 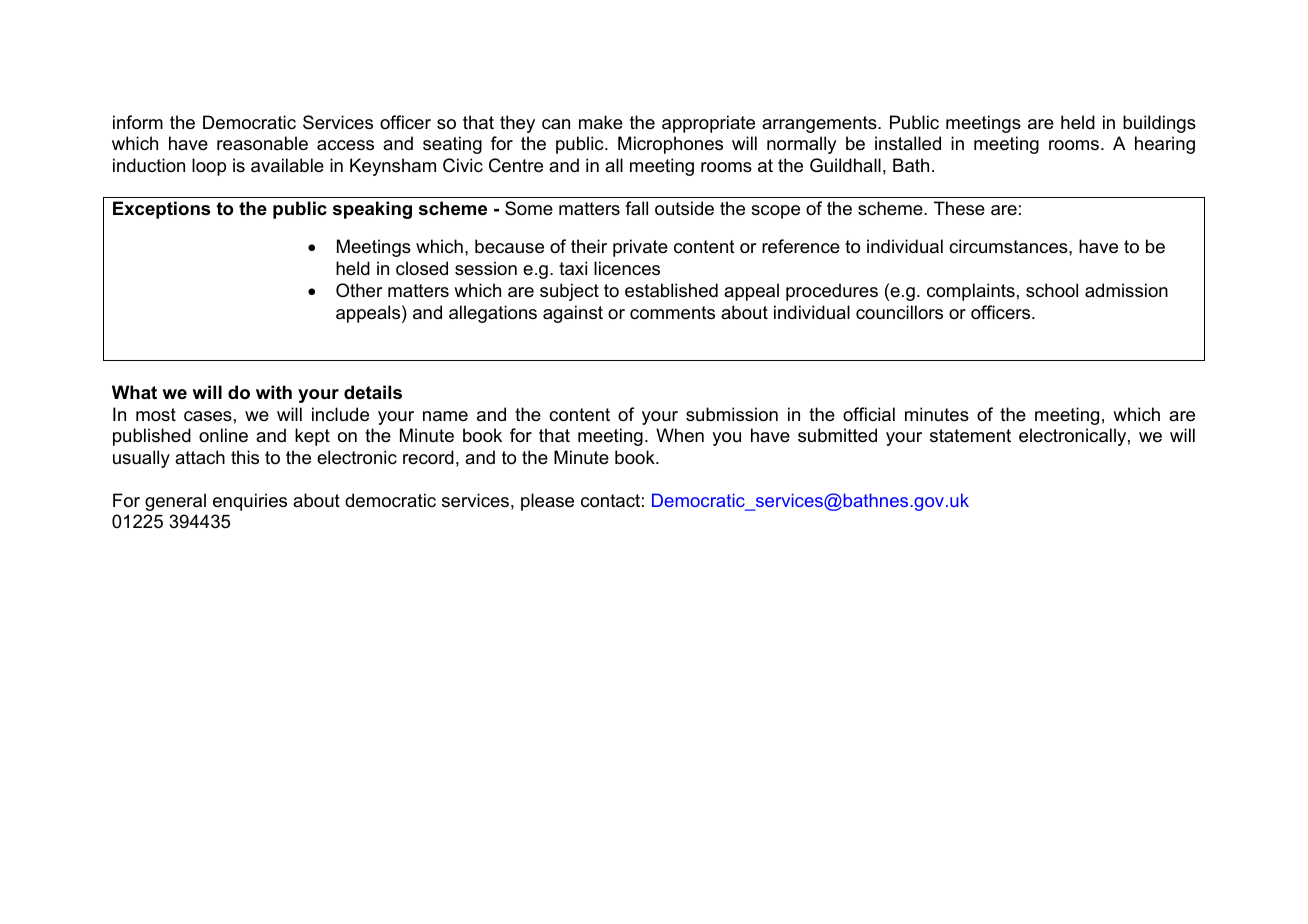 What do you see at coordinates (262, 143) in the page?
I see `reasonable` at bounding box center [262, 143].
